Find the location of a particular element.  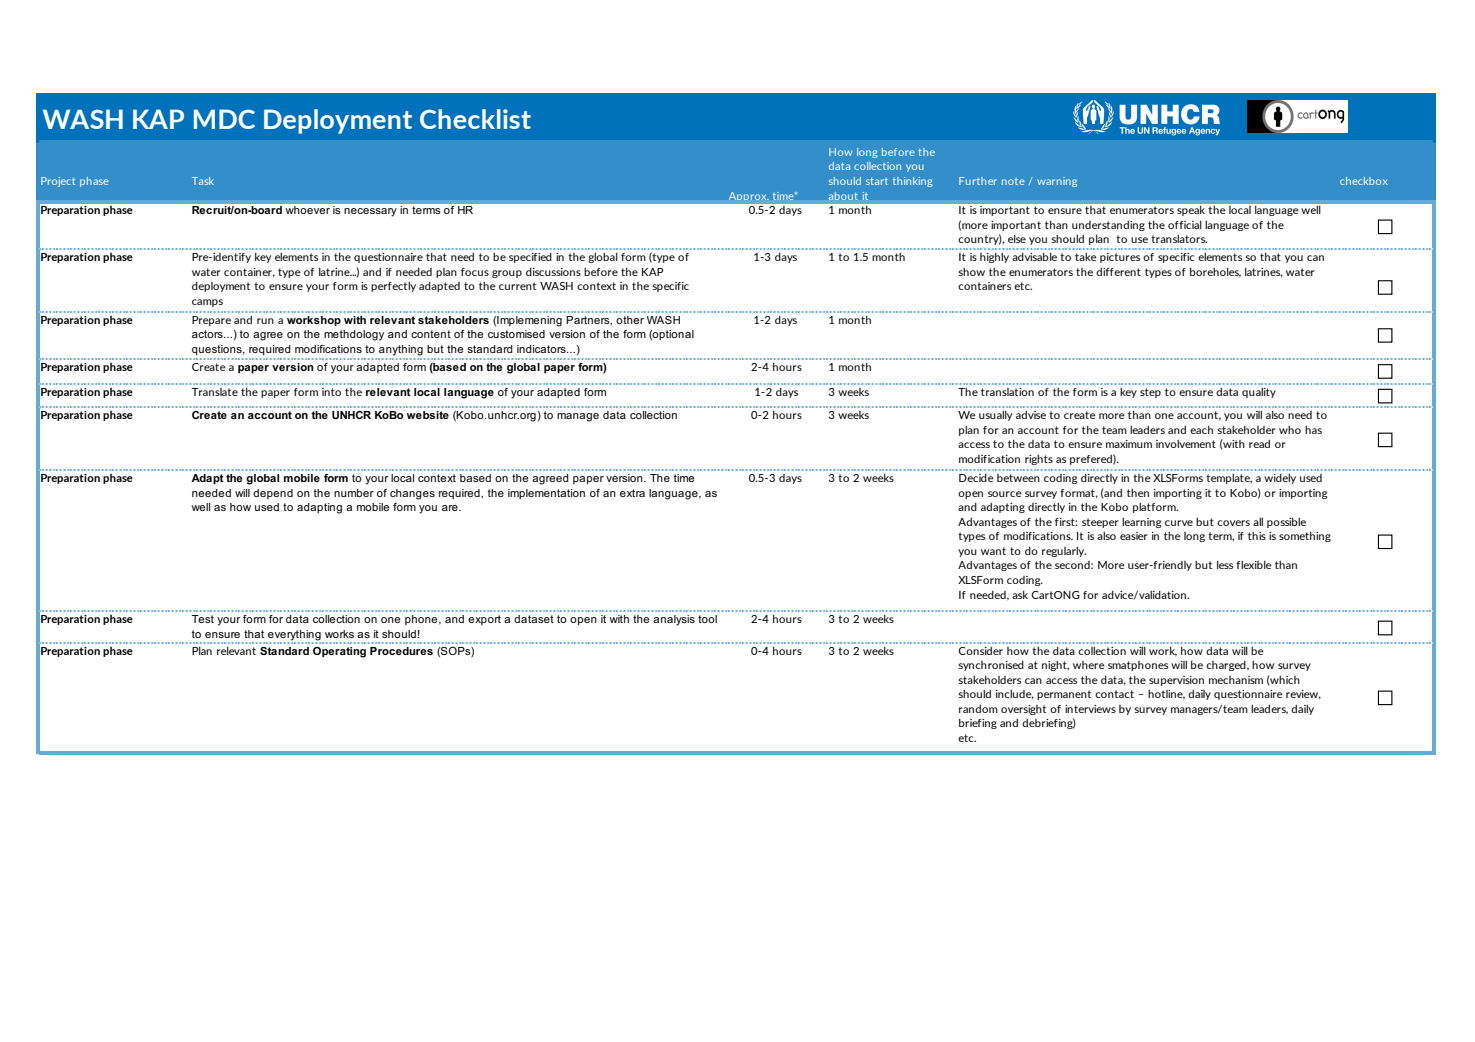

Operating is located at coordinates (339, 652).
